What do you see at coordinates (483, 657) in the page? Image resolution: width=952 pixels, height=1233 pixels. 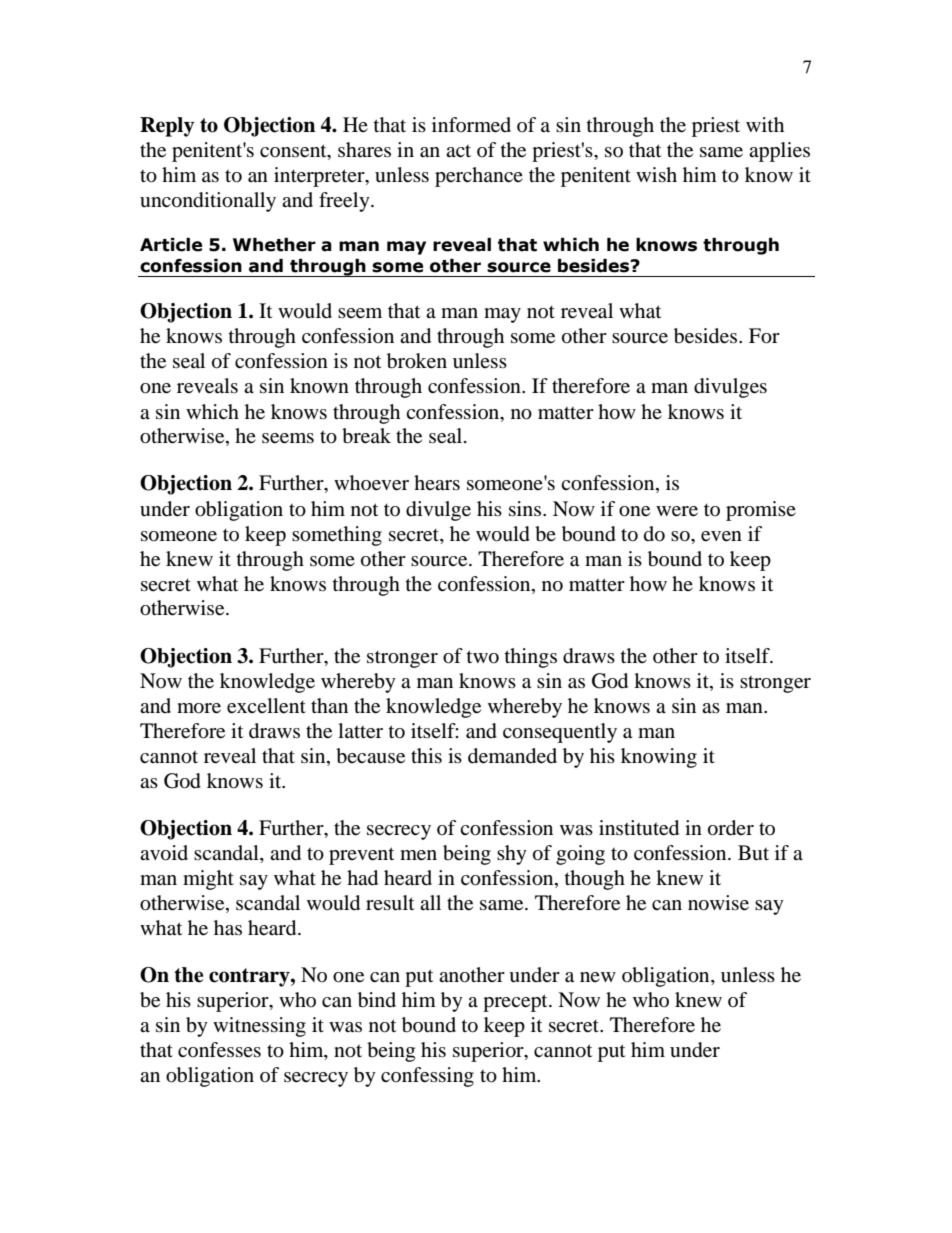 I see `two` at bounding box center [483, 657].
